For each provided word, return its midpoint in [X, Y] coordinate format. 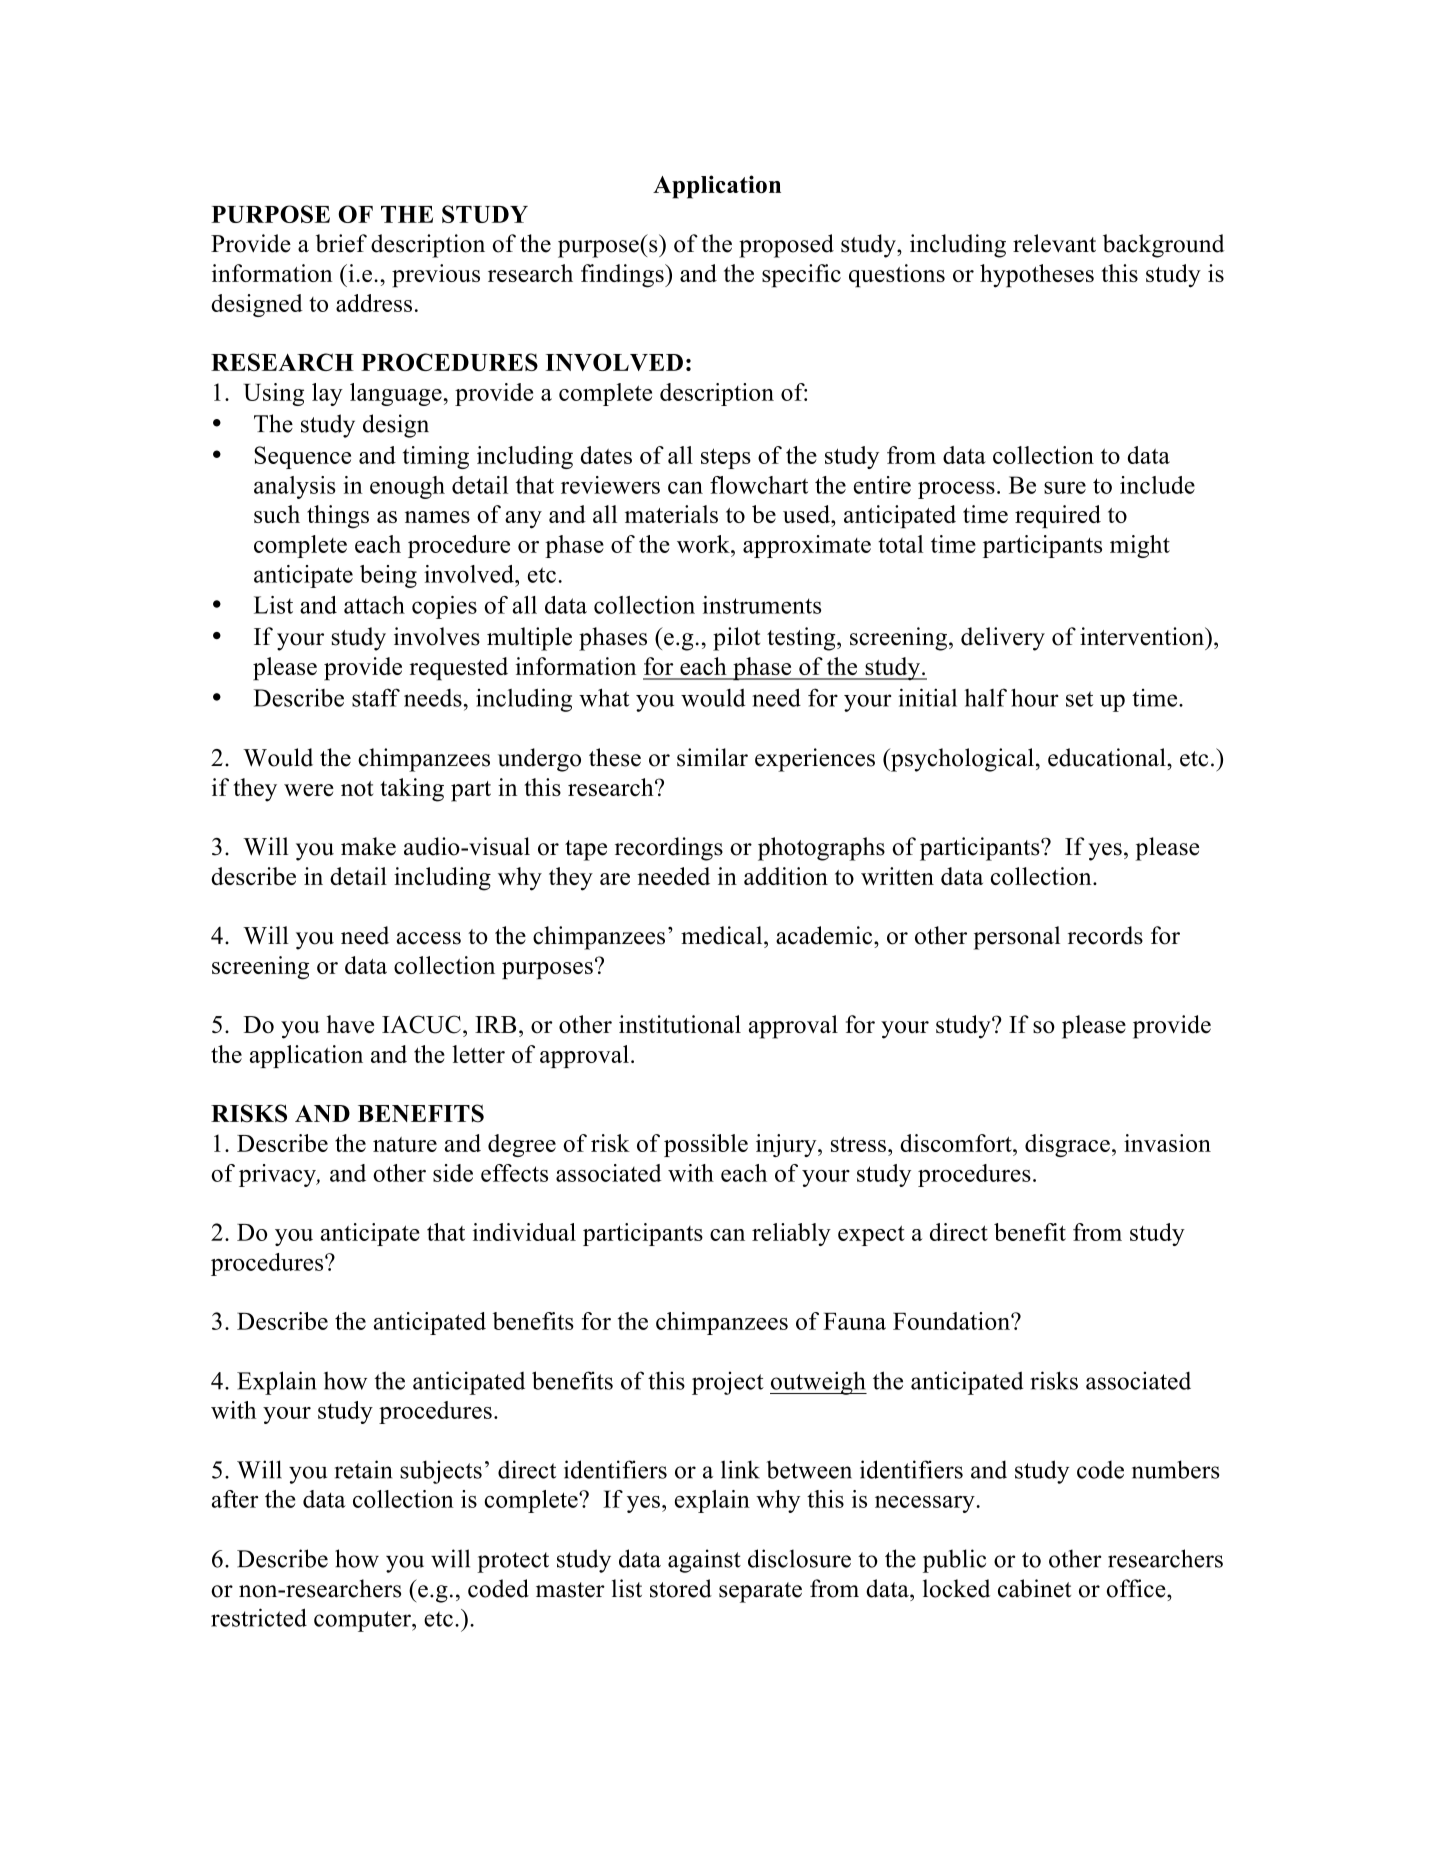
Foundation [952, 1321]
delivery [1003, 639]
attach [374, 605]
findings [623, 276]
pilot [736, 639]
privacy [278, 1175]
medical [723, 935]
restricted [259, 1617]
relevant [1054, 243]
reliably [791, 1234]
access [428, 938]
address [374, 303]
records [1105, 935]
